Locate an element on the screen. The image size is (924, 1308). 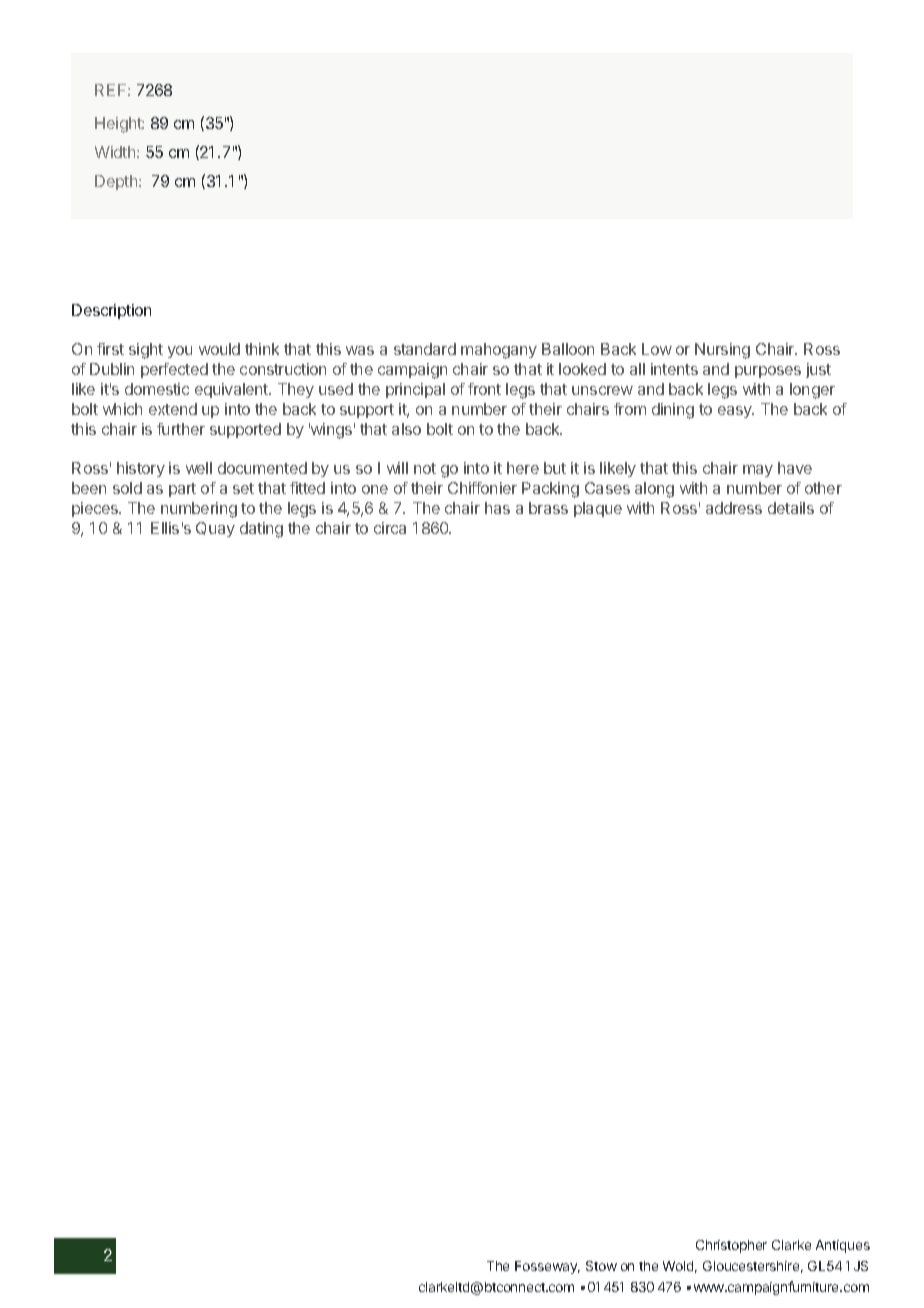
front is located at coordinates (484, 389).
